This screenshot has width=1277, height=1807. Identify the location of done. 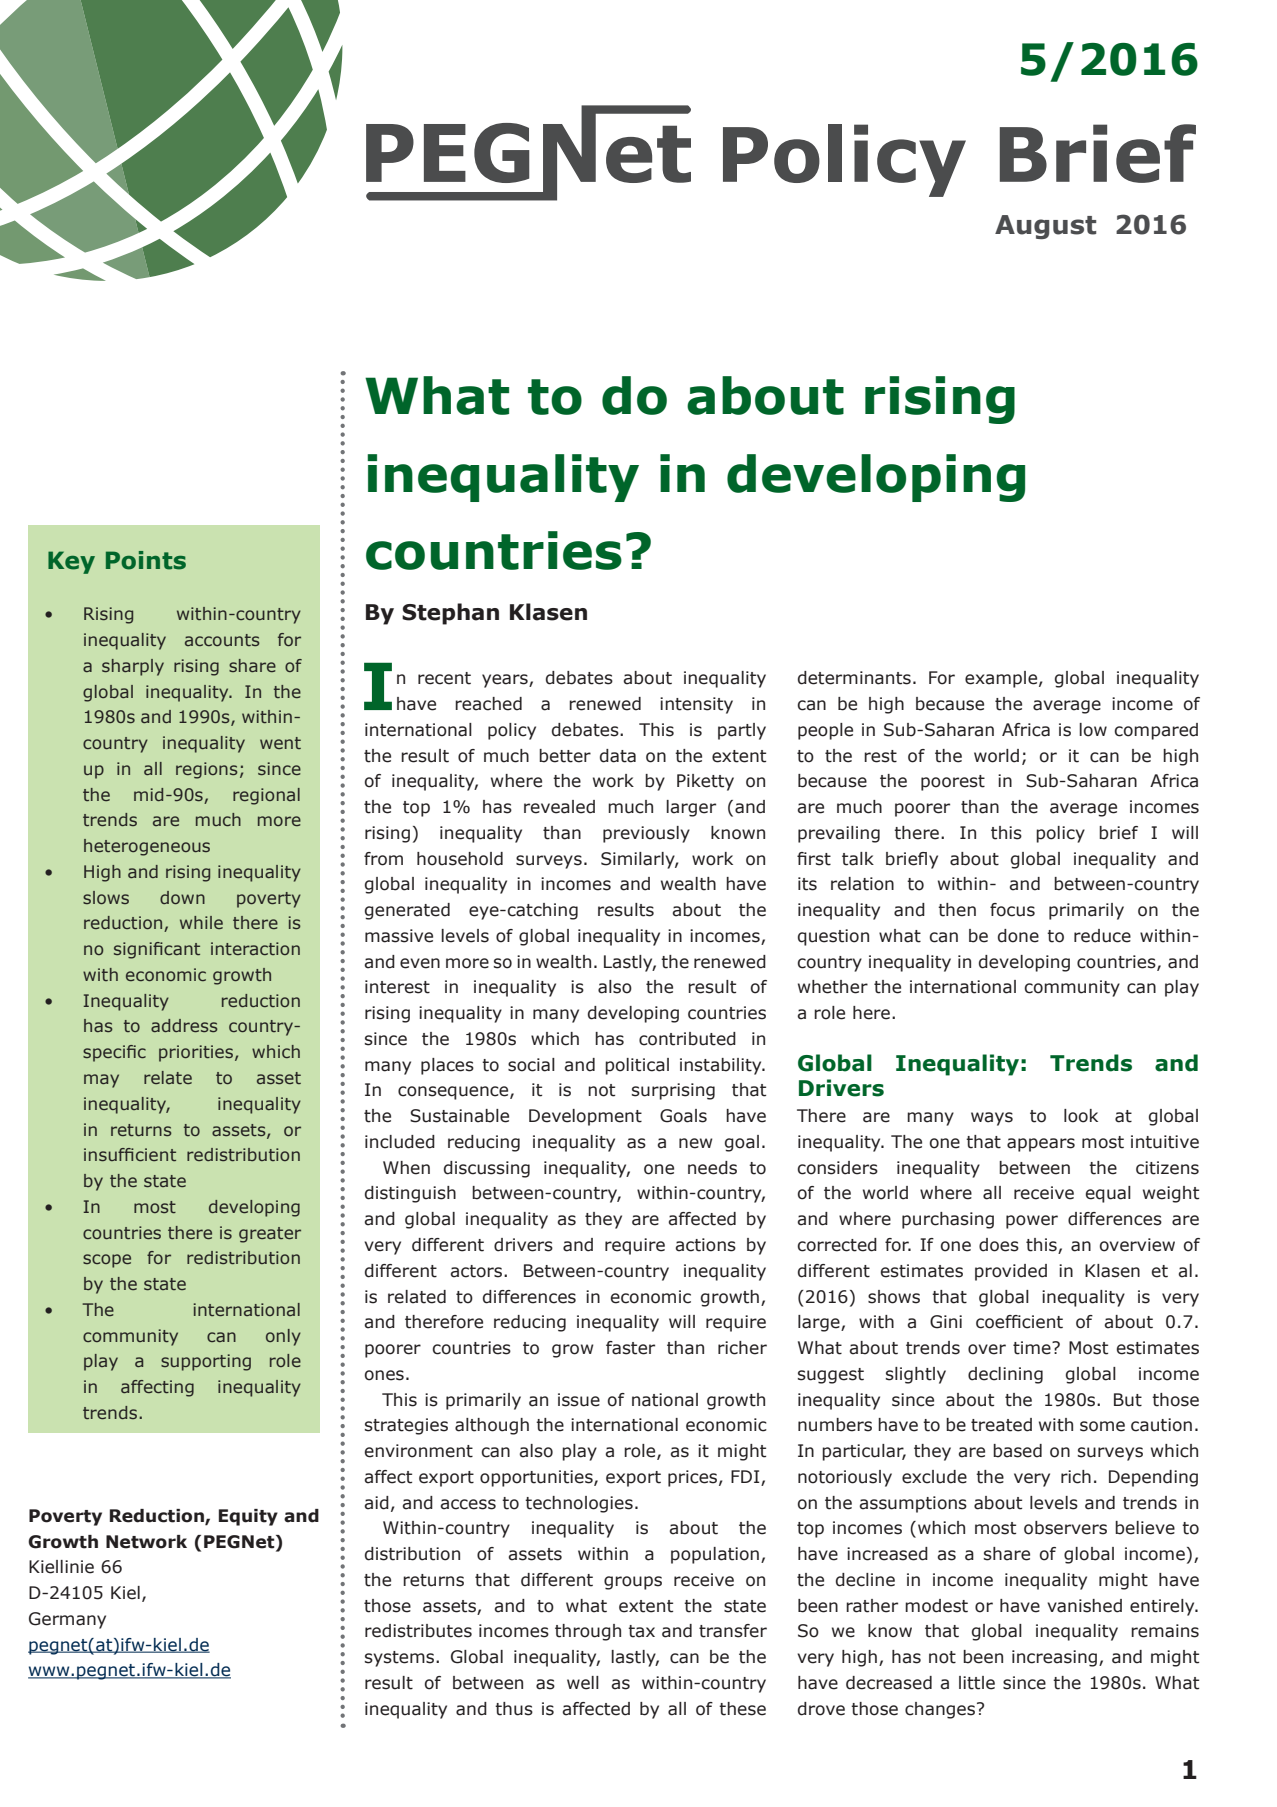
(1018, 936).
